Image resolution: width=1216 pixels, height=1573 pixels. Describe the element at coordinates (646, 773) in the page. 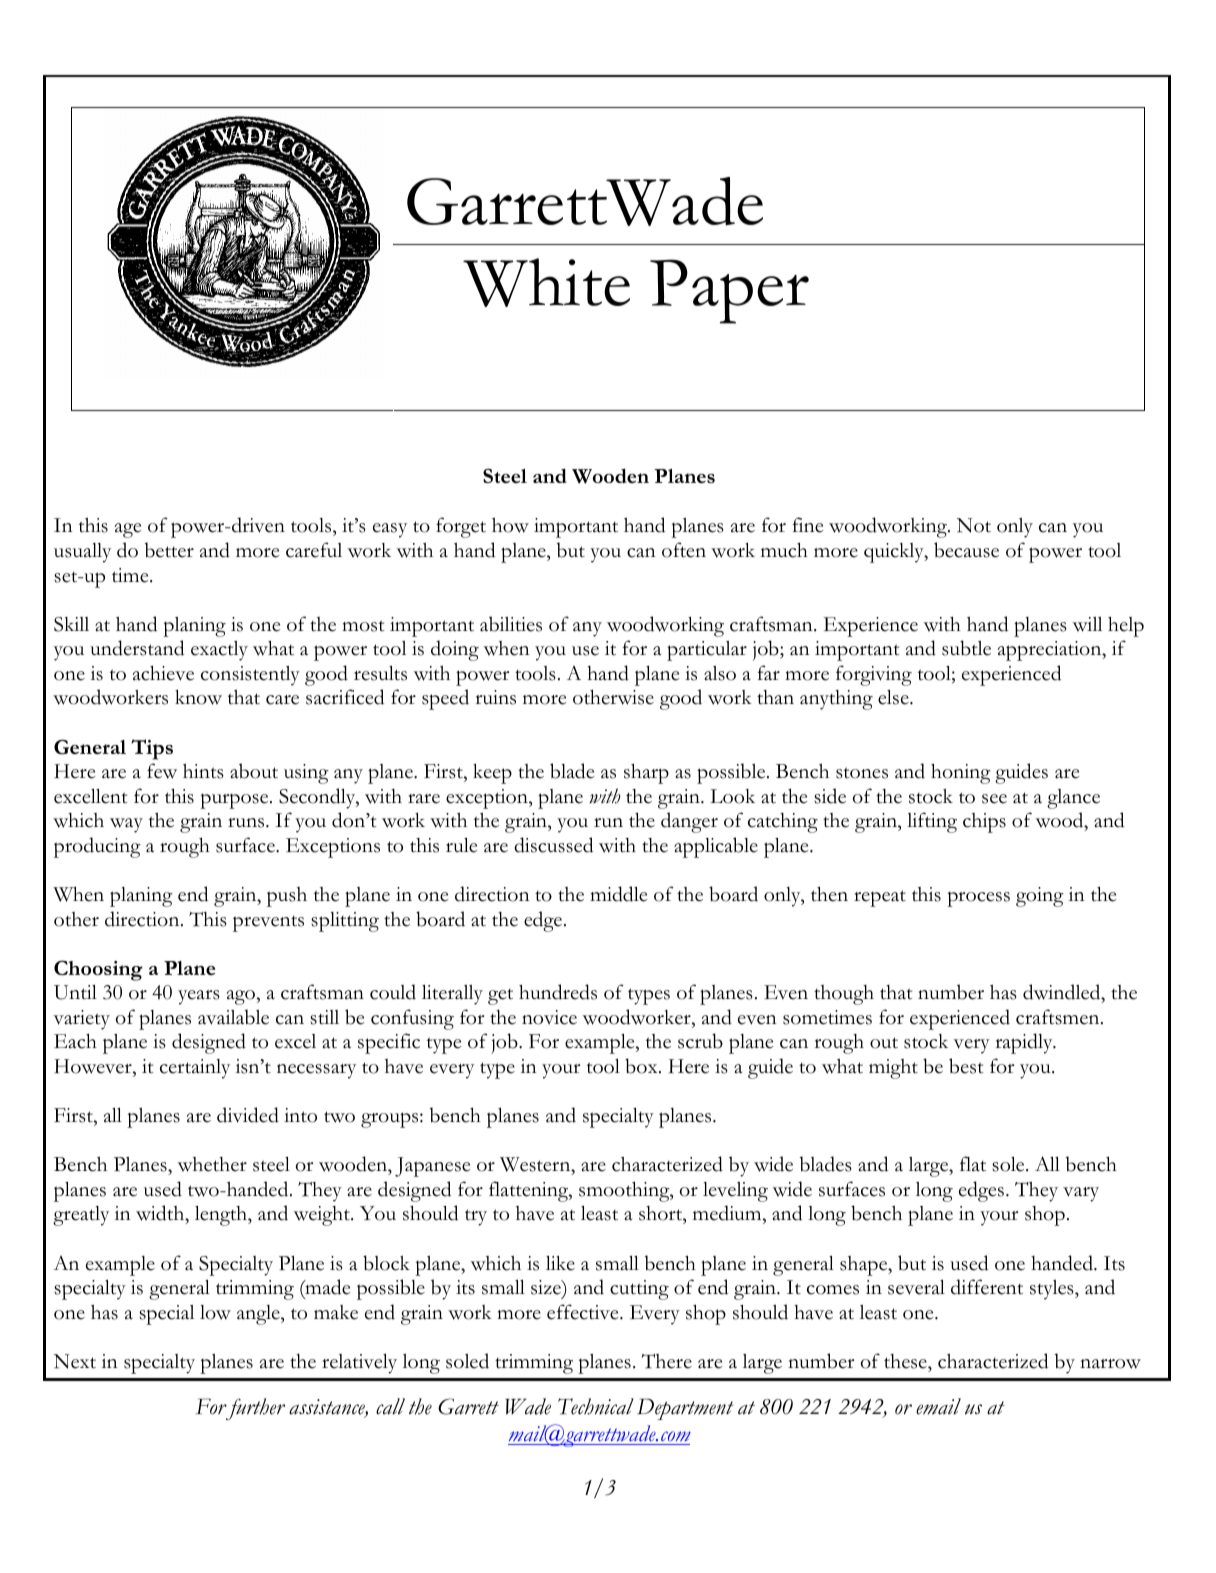

I see `sharp` at that location.
